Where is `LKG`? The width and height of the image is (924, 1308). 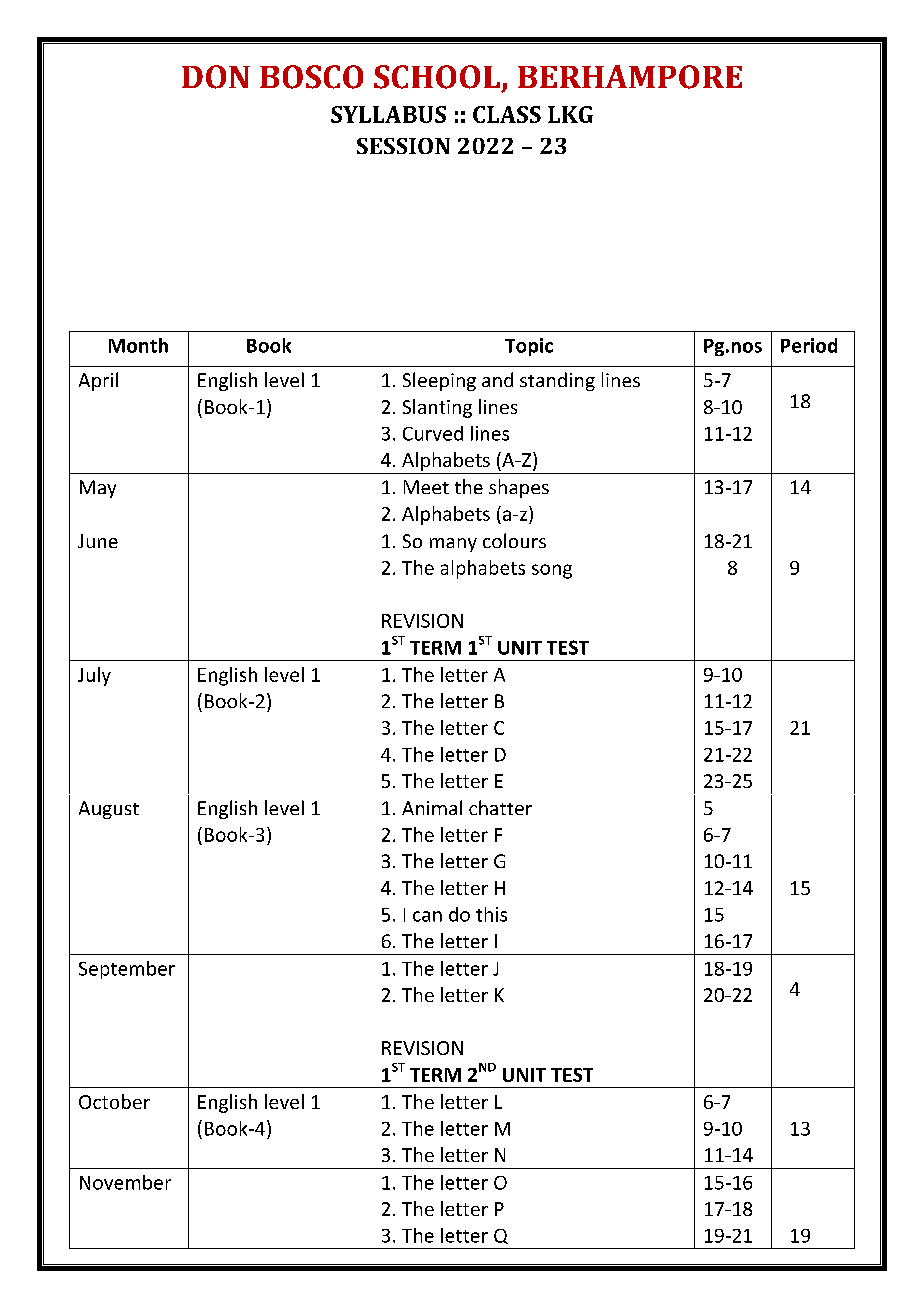
LKG is located at coordinates (570, 114).
